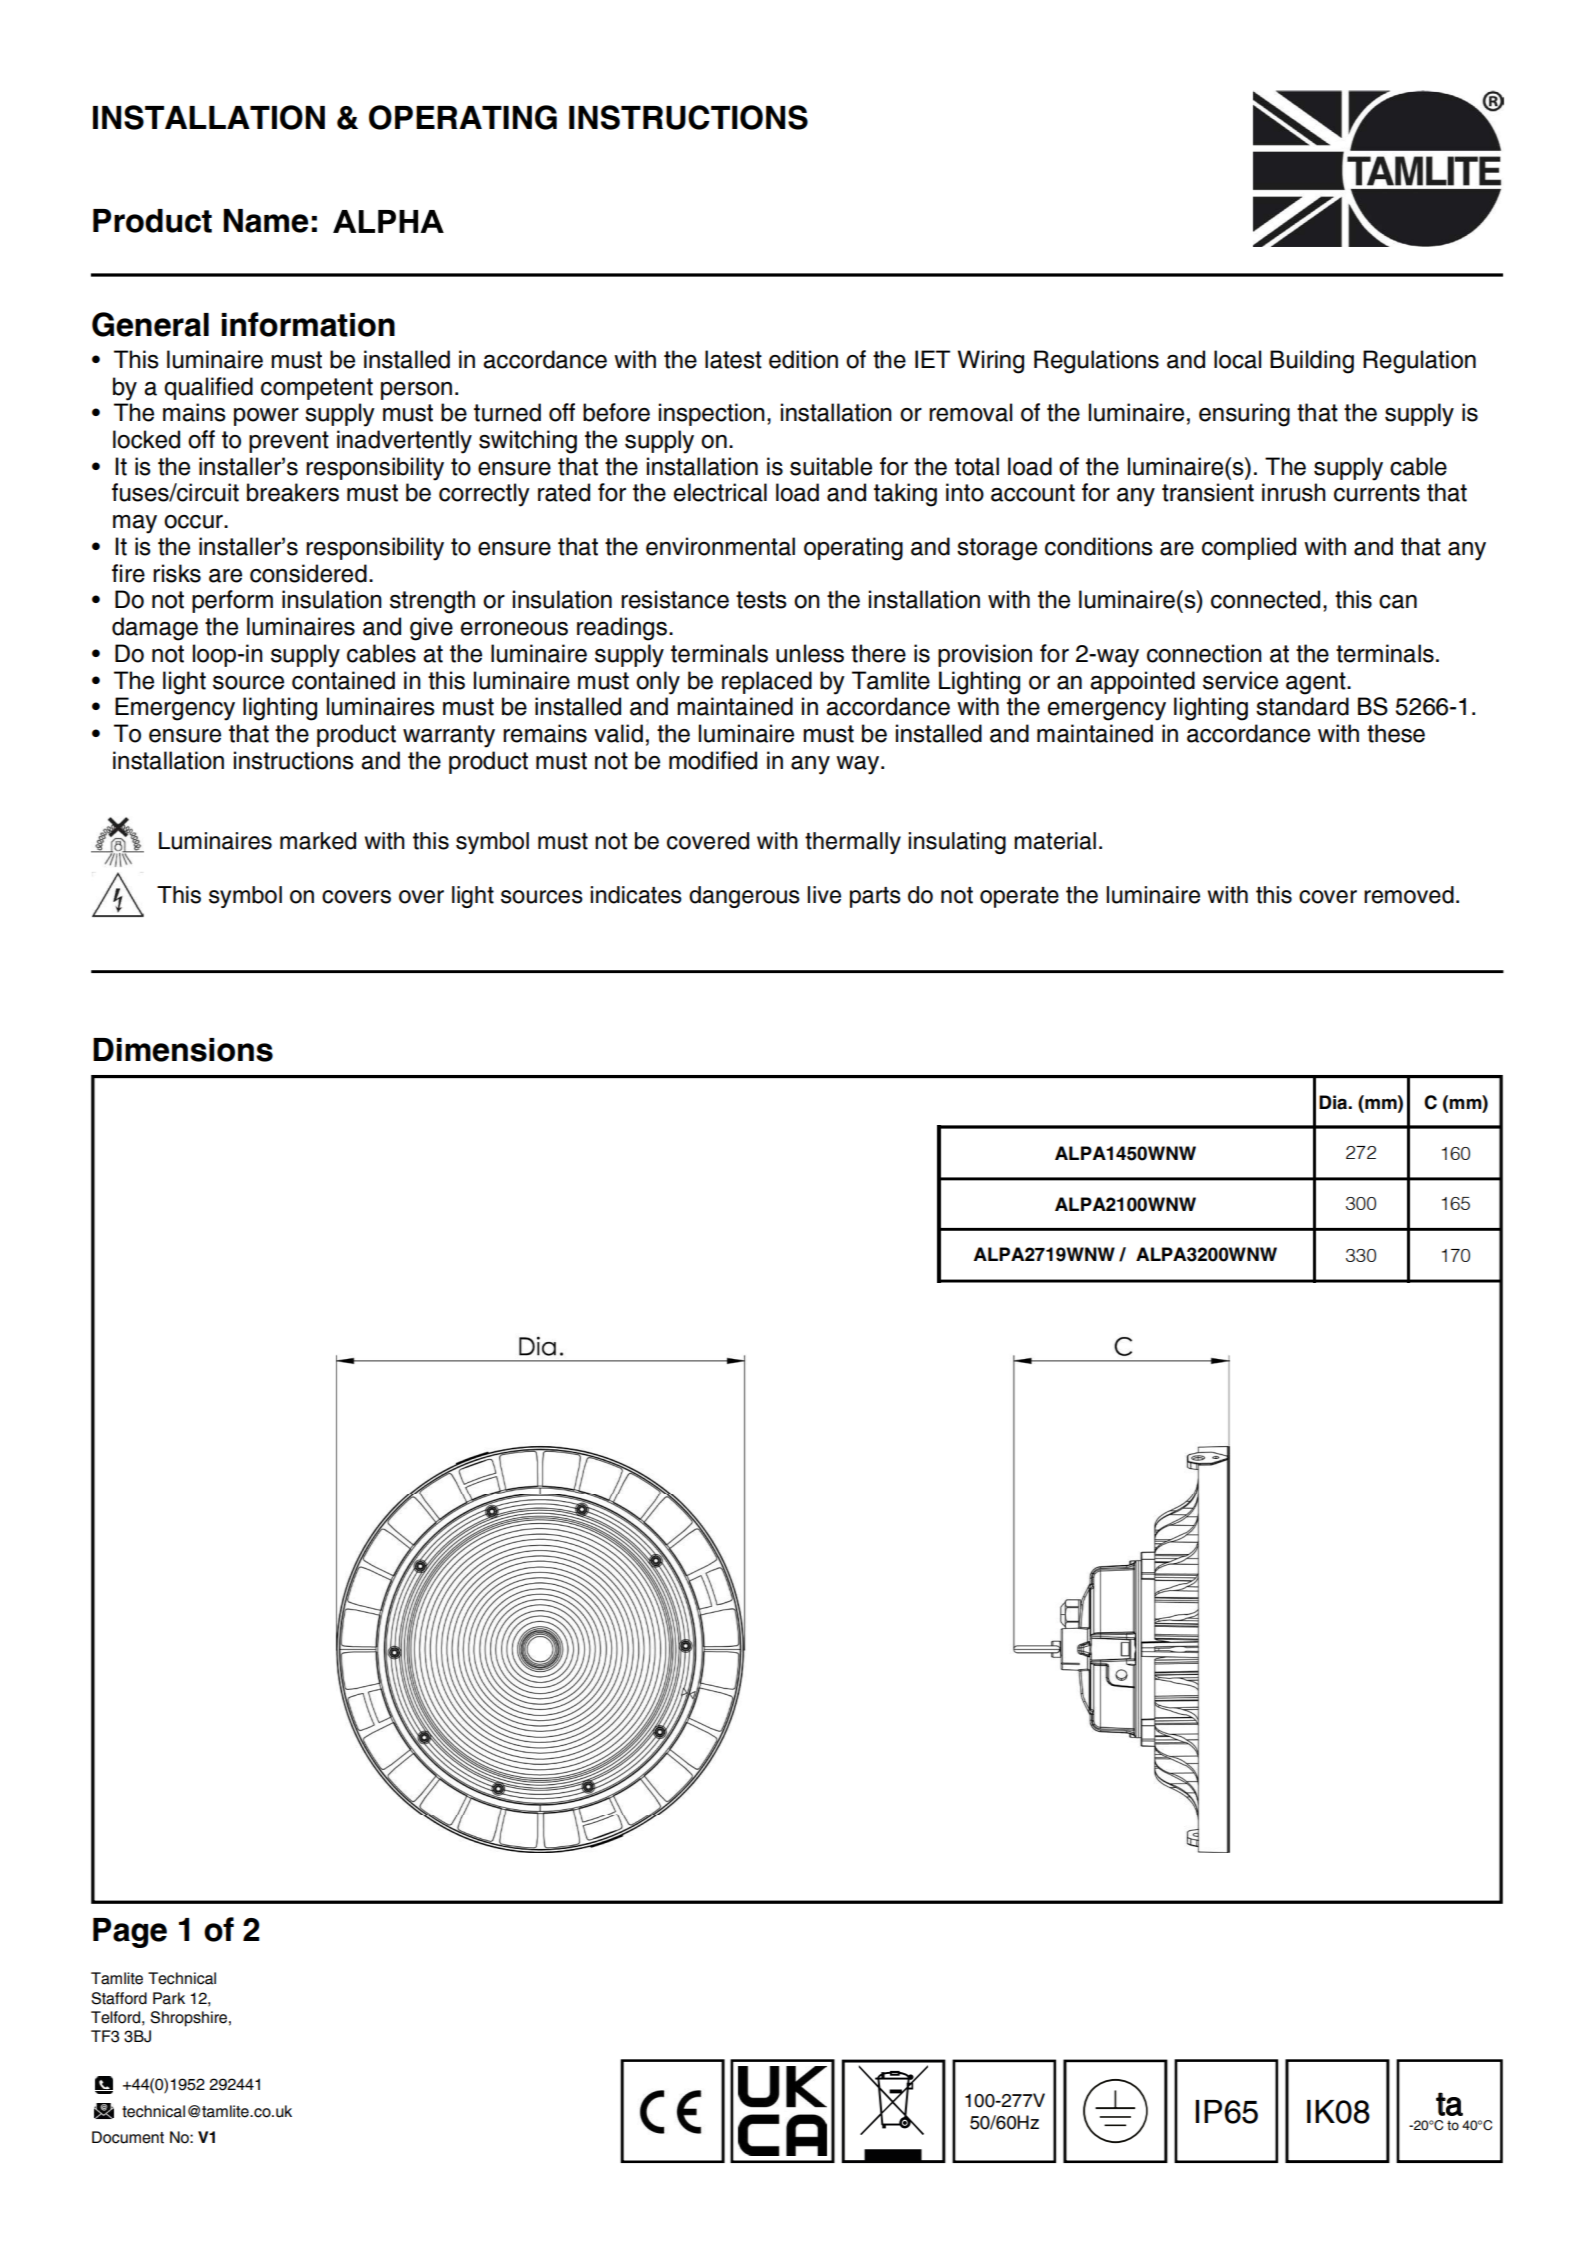 The height and width of the image is (2254, 1594). Describe the element at coordinates (1409, 895) in the image. I see `removed` at that location.
